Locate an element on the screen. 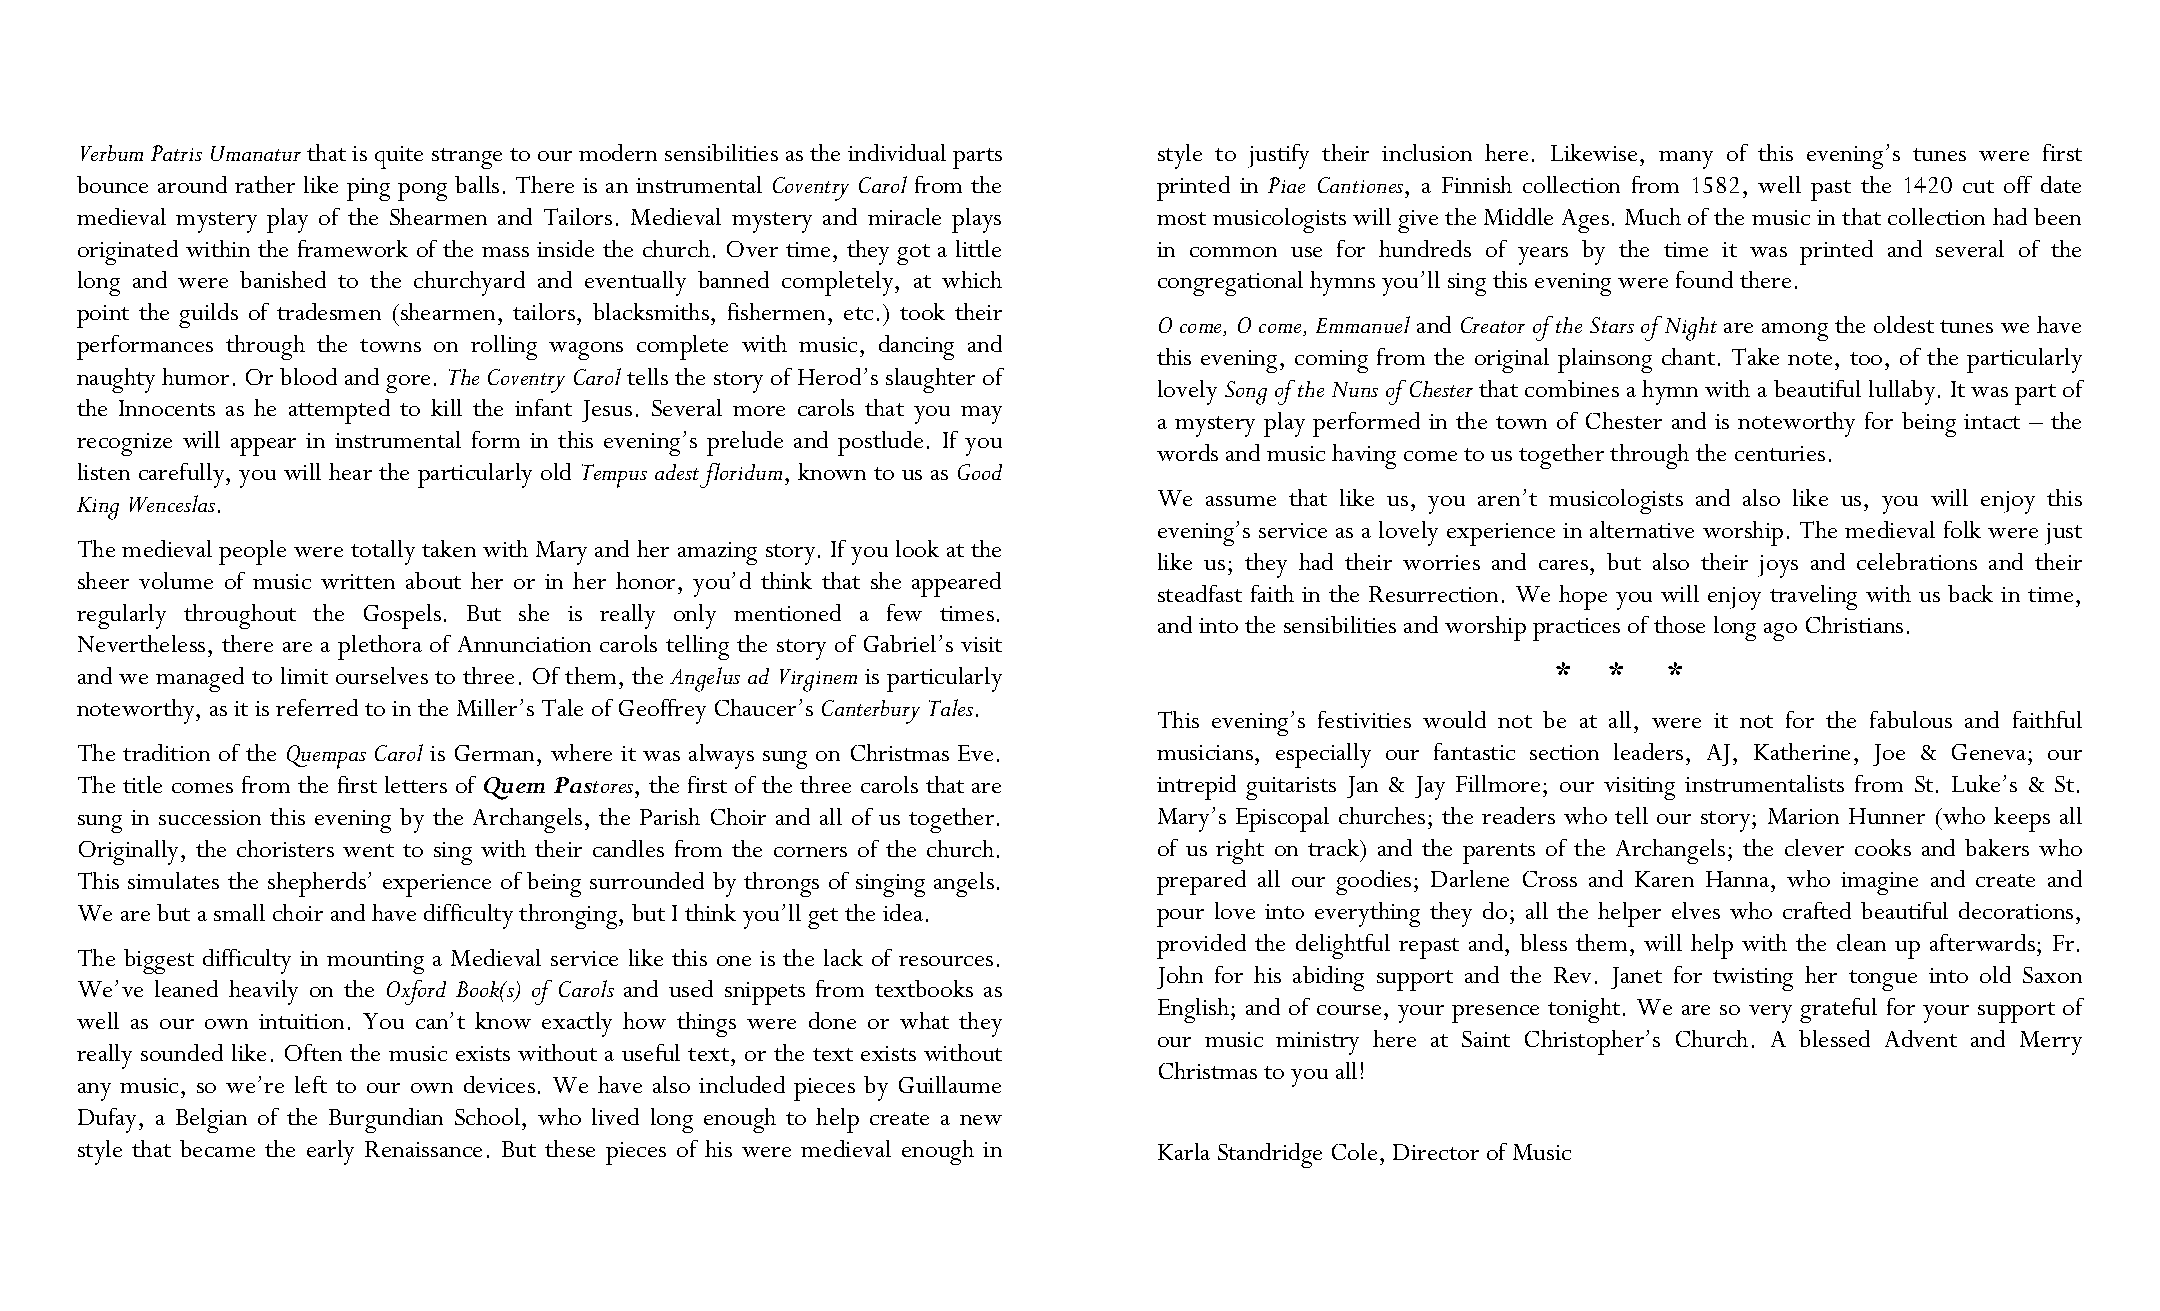  cut is located at coordinates (1978, 186).
